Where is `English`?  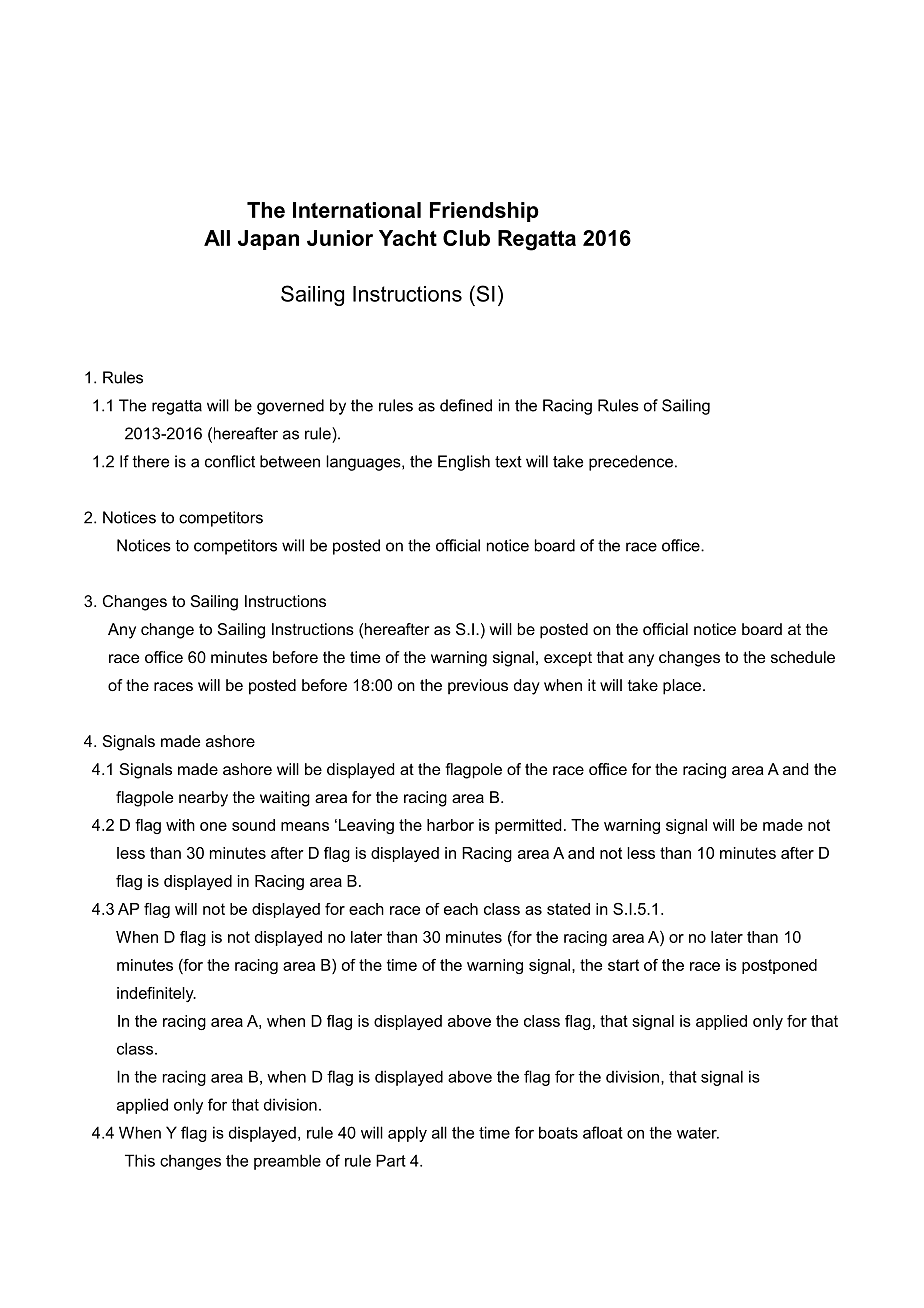
English is located at coordinates (464, 463).
